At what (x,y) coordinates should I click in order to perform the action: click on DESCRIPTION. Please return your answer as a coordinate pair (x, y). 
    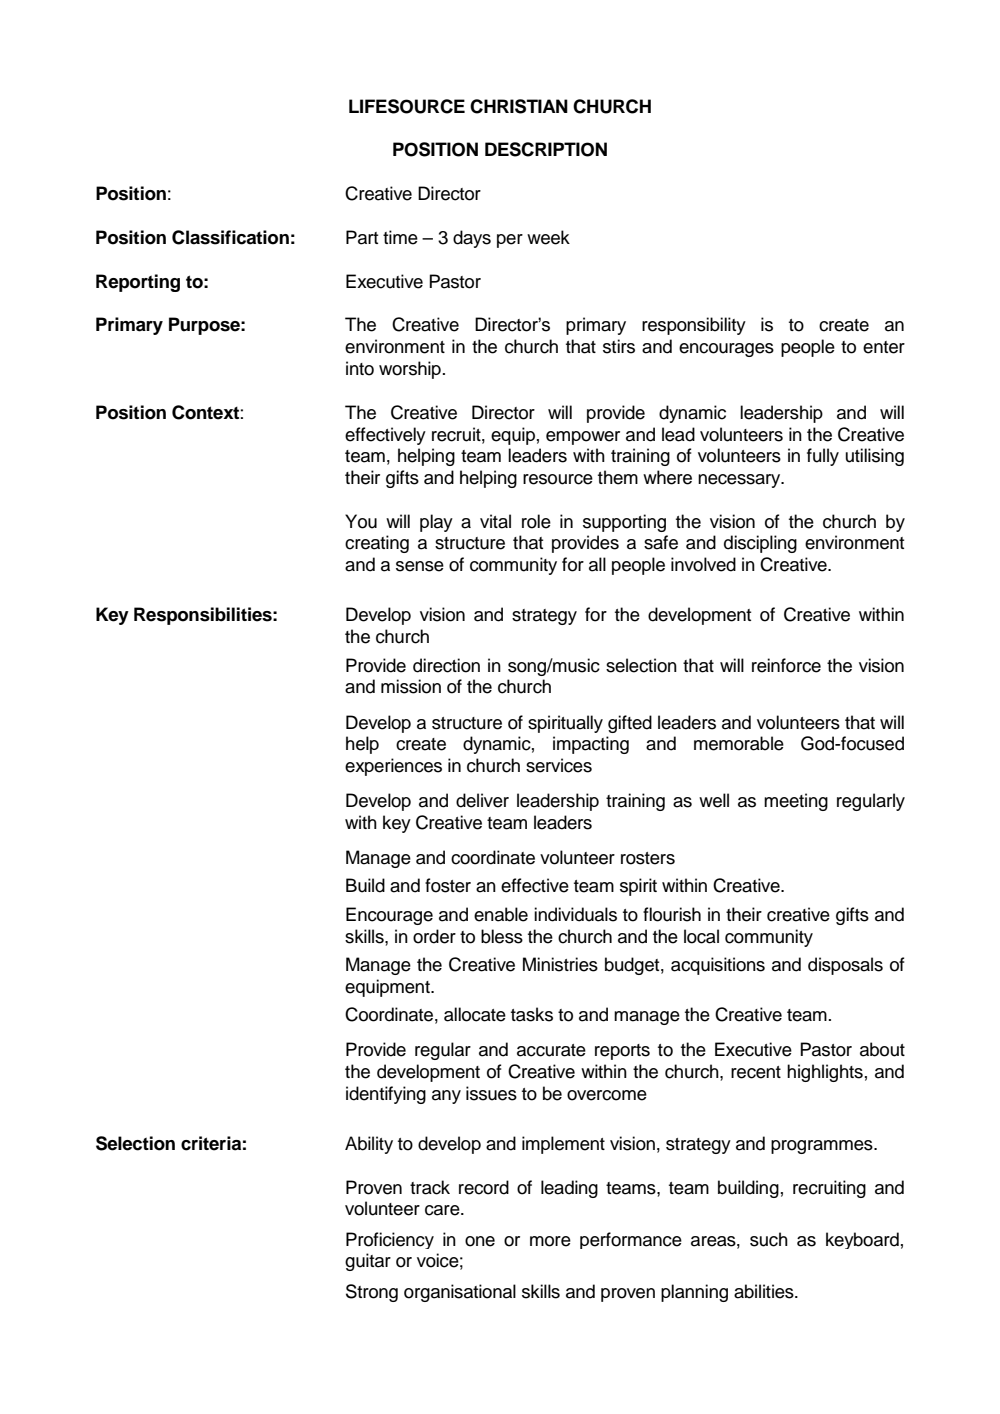
    Looking at the image, I should click on (546, 149).
